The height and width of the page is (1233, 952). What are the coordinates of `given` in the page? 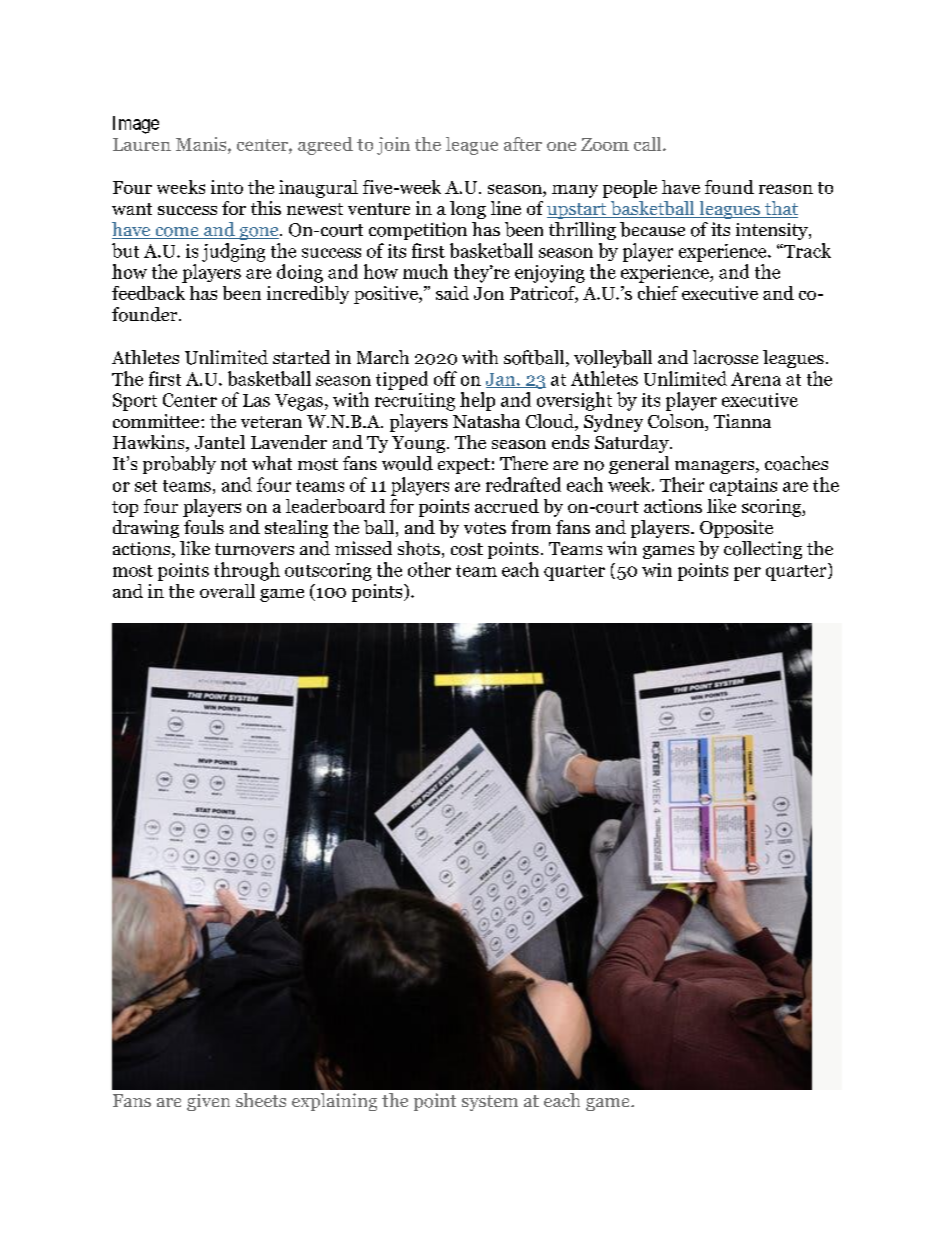 It's located at (208, 1102).
